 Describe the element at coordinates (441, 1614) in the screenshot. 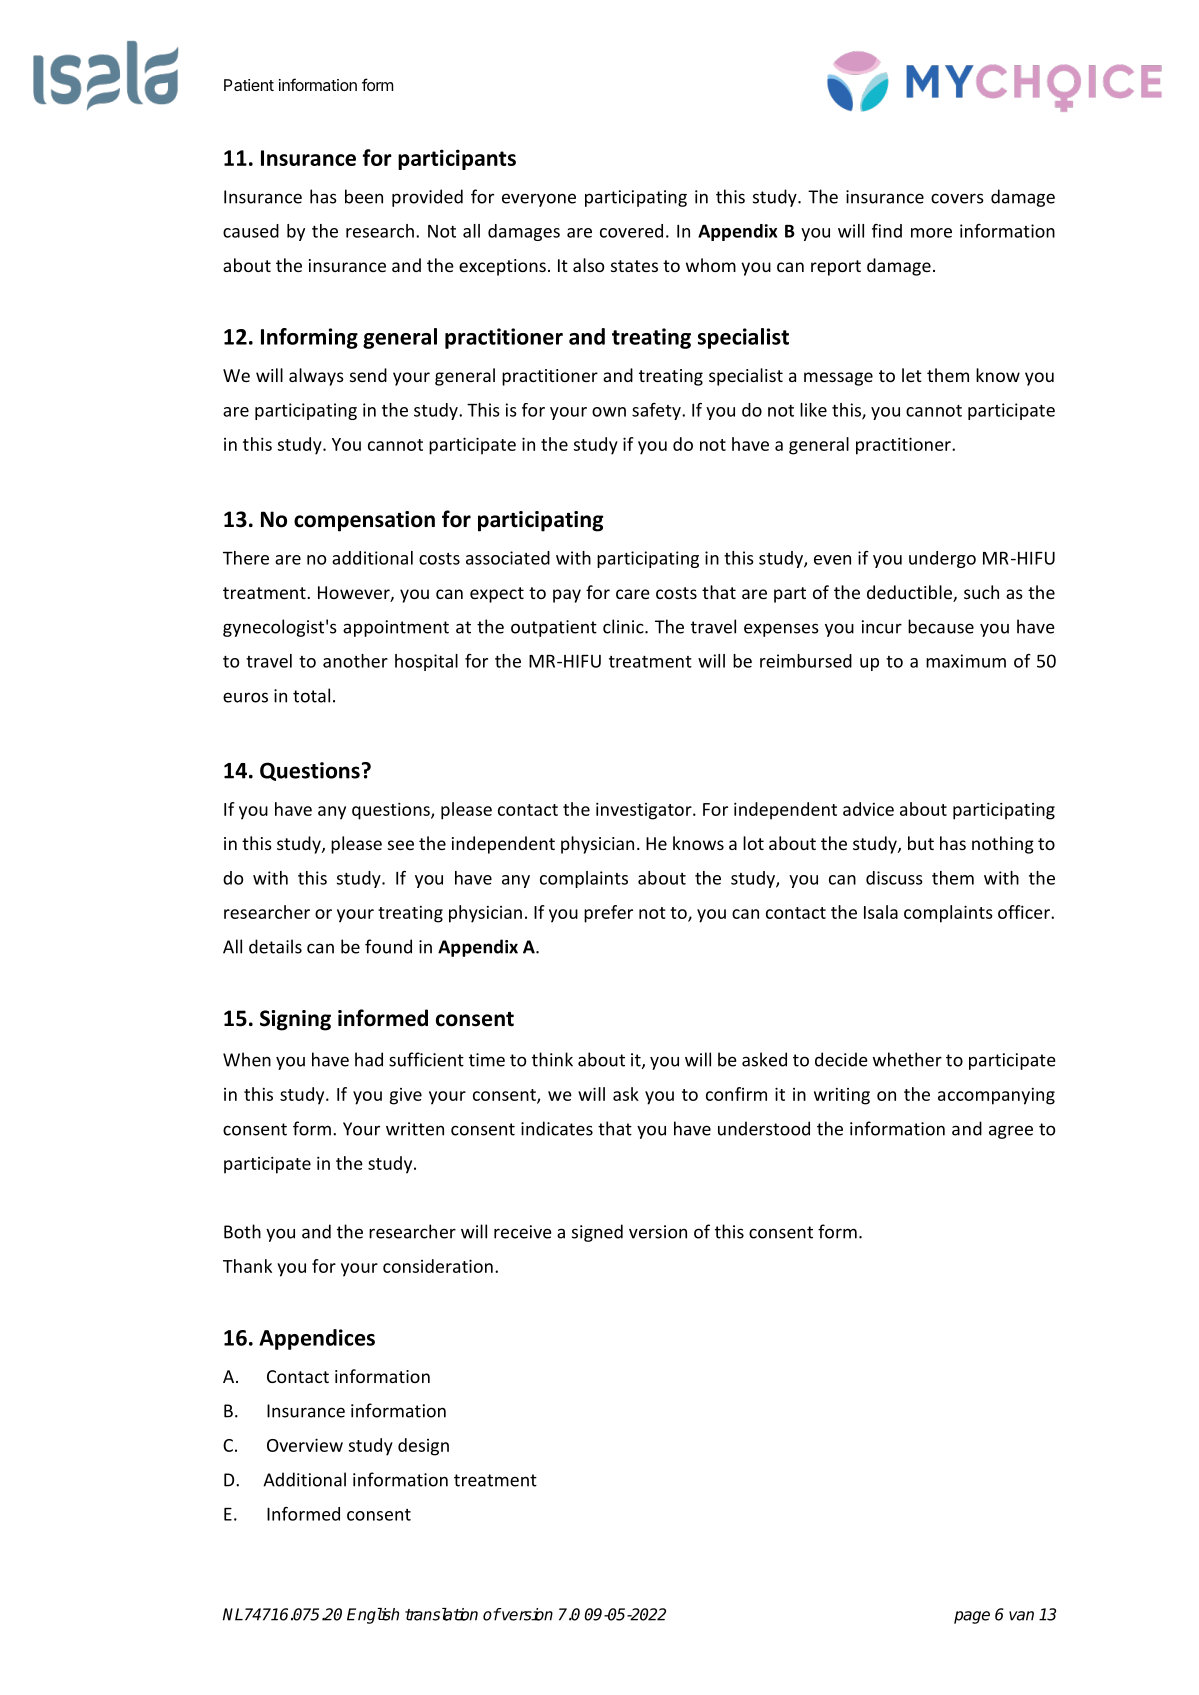

I see `translation` at that location.
